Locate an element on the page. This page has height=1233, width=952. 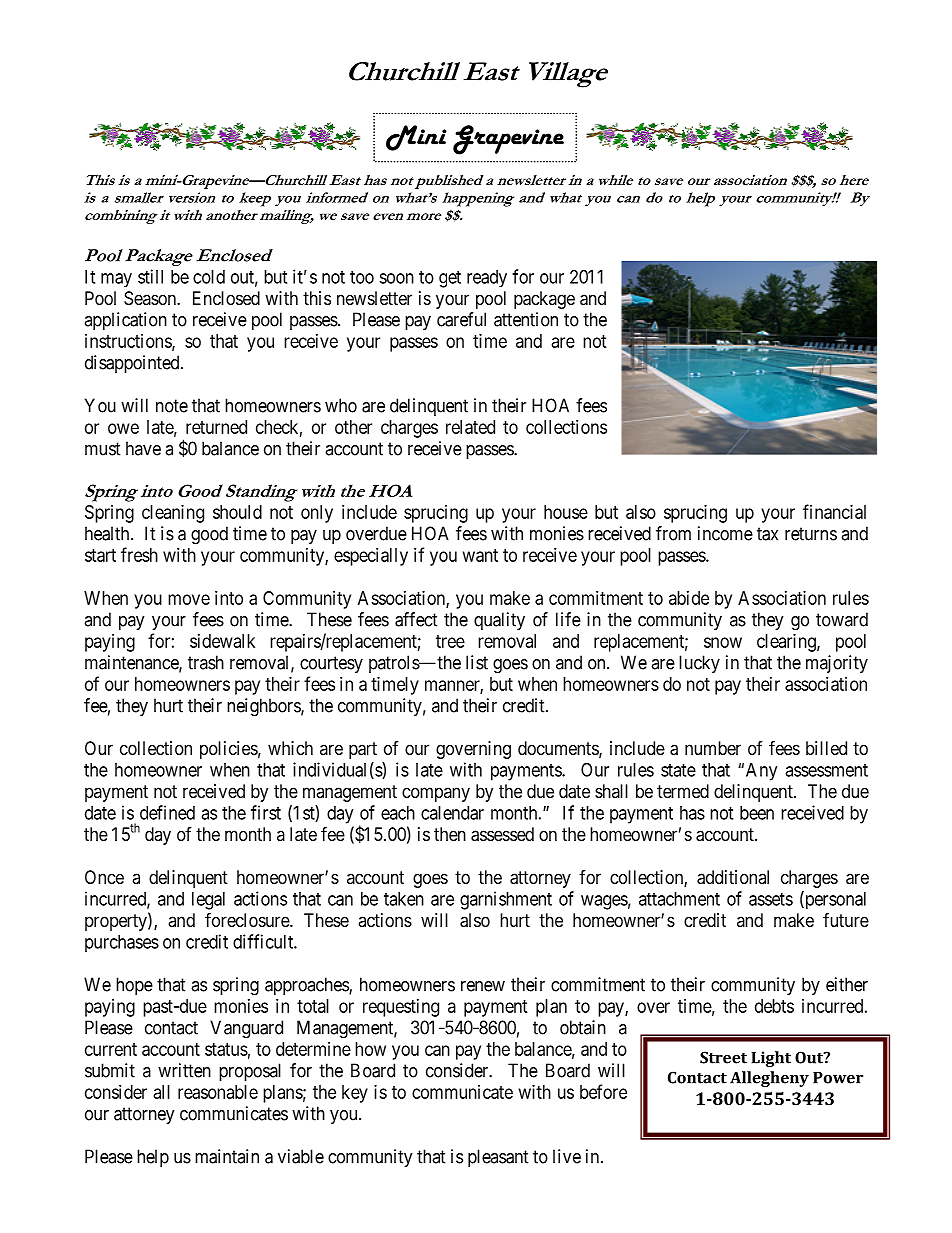
careful is located at coordinates (461, 319).
